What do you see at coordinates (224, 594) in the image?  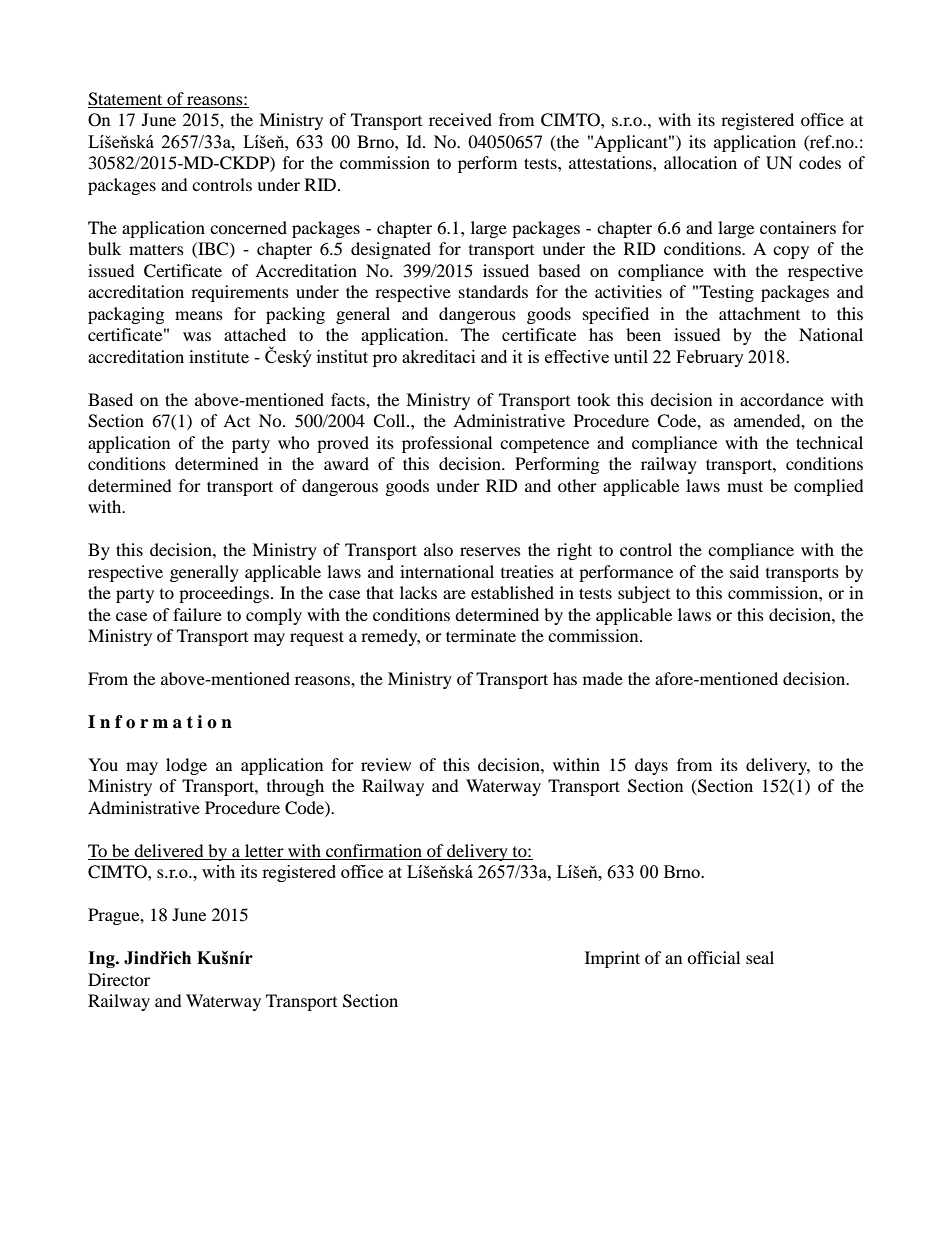 I see `proceedings` at bounding box center [224, 594].
